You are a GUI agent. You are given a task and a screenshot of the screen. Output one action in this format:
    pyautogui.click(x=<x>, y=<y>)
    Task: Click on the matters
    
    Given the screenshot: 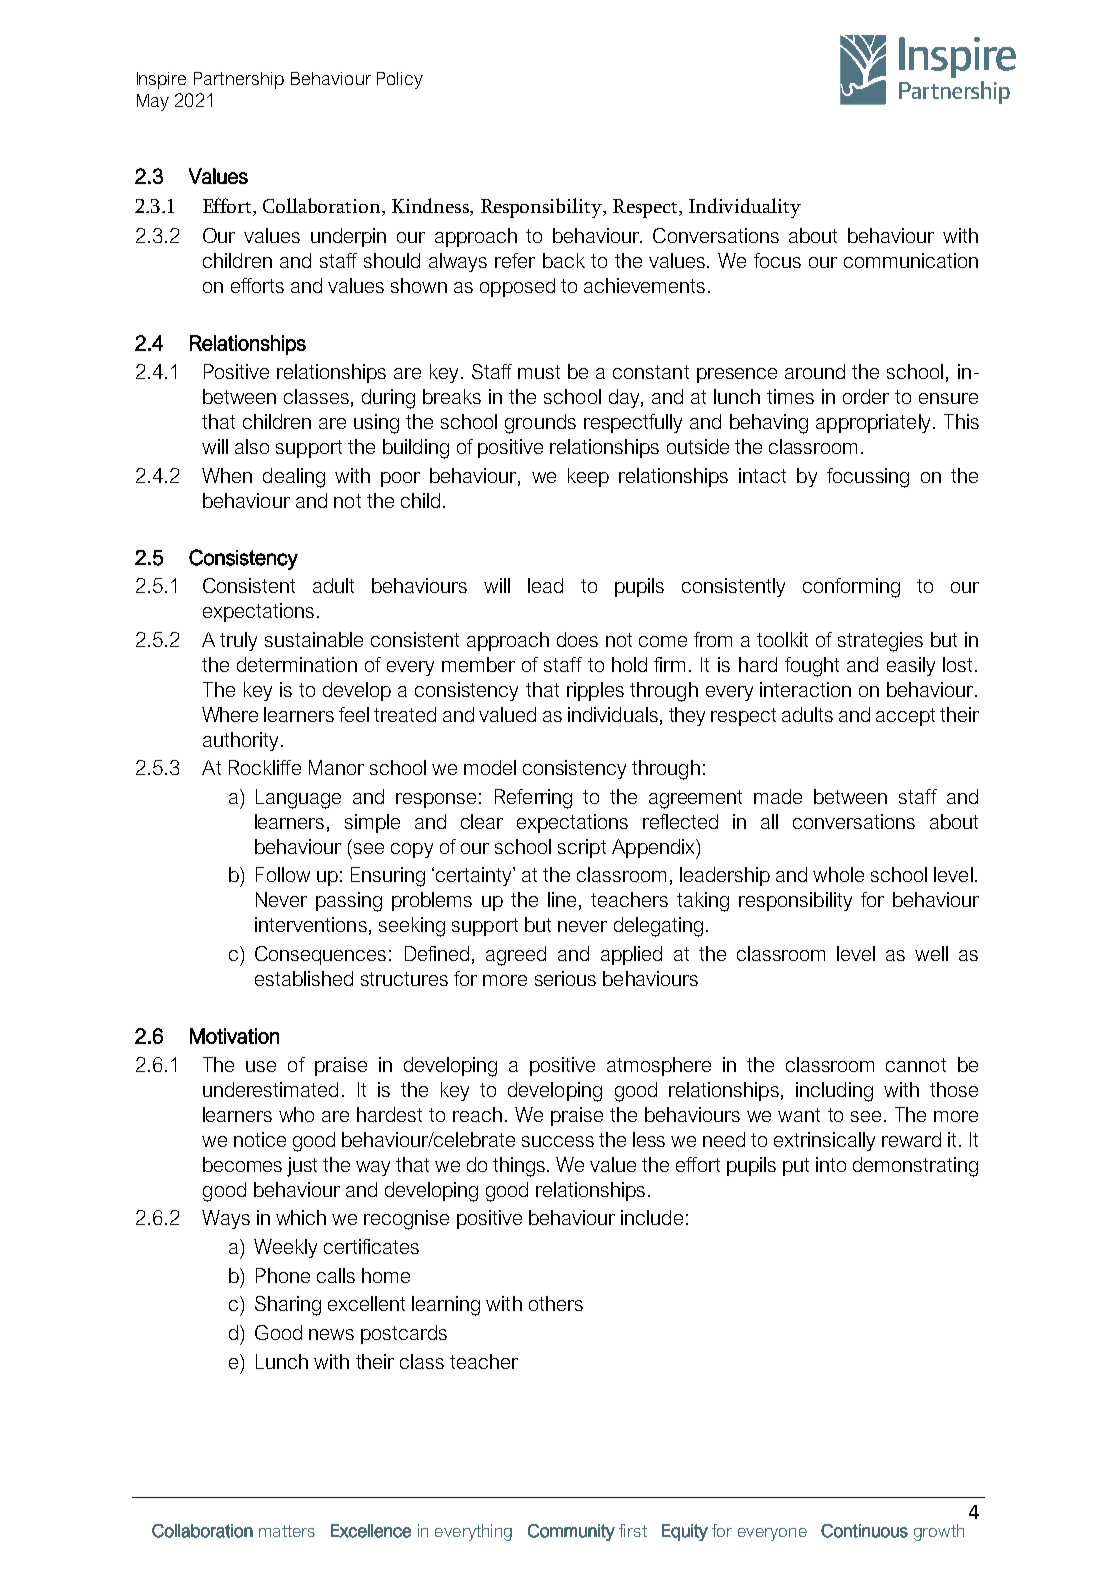 What is the action you would take?
    pyautogui.click(x=287, y=1531)
